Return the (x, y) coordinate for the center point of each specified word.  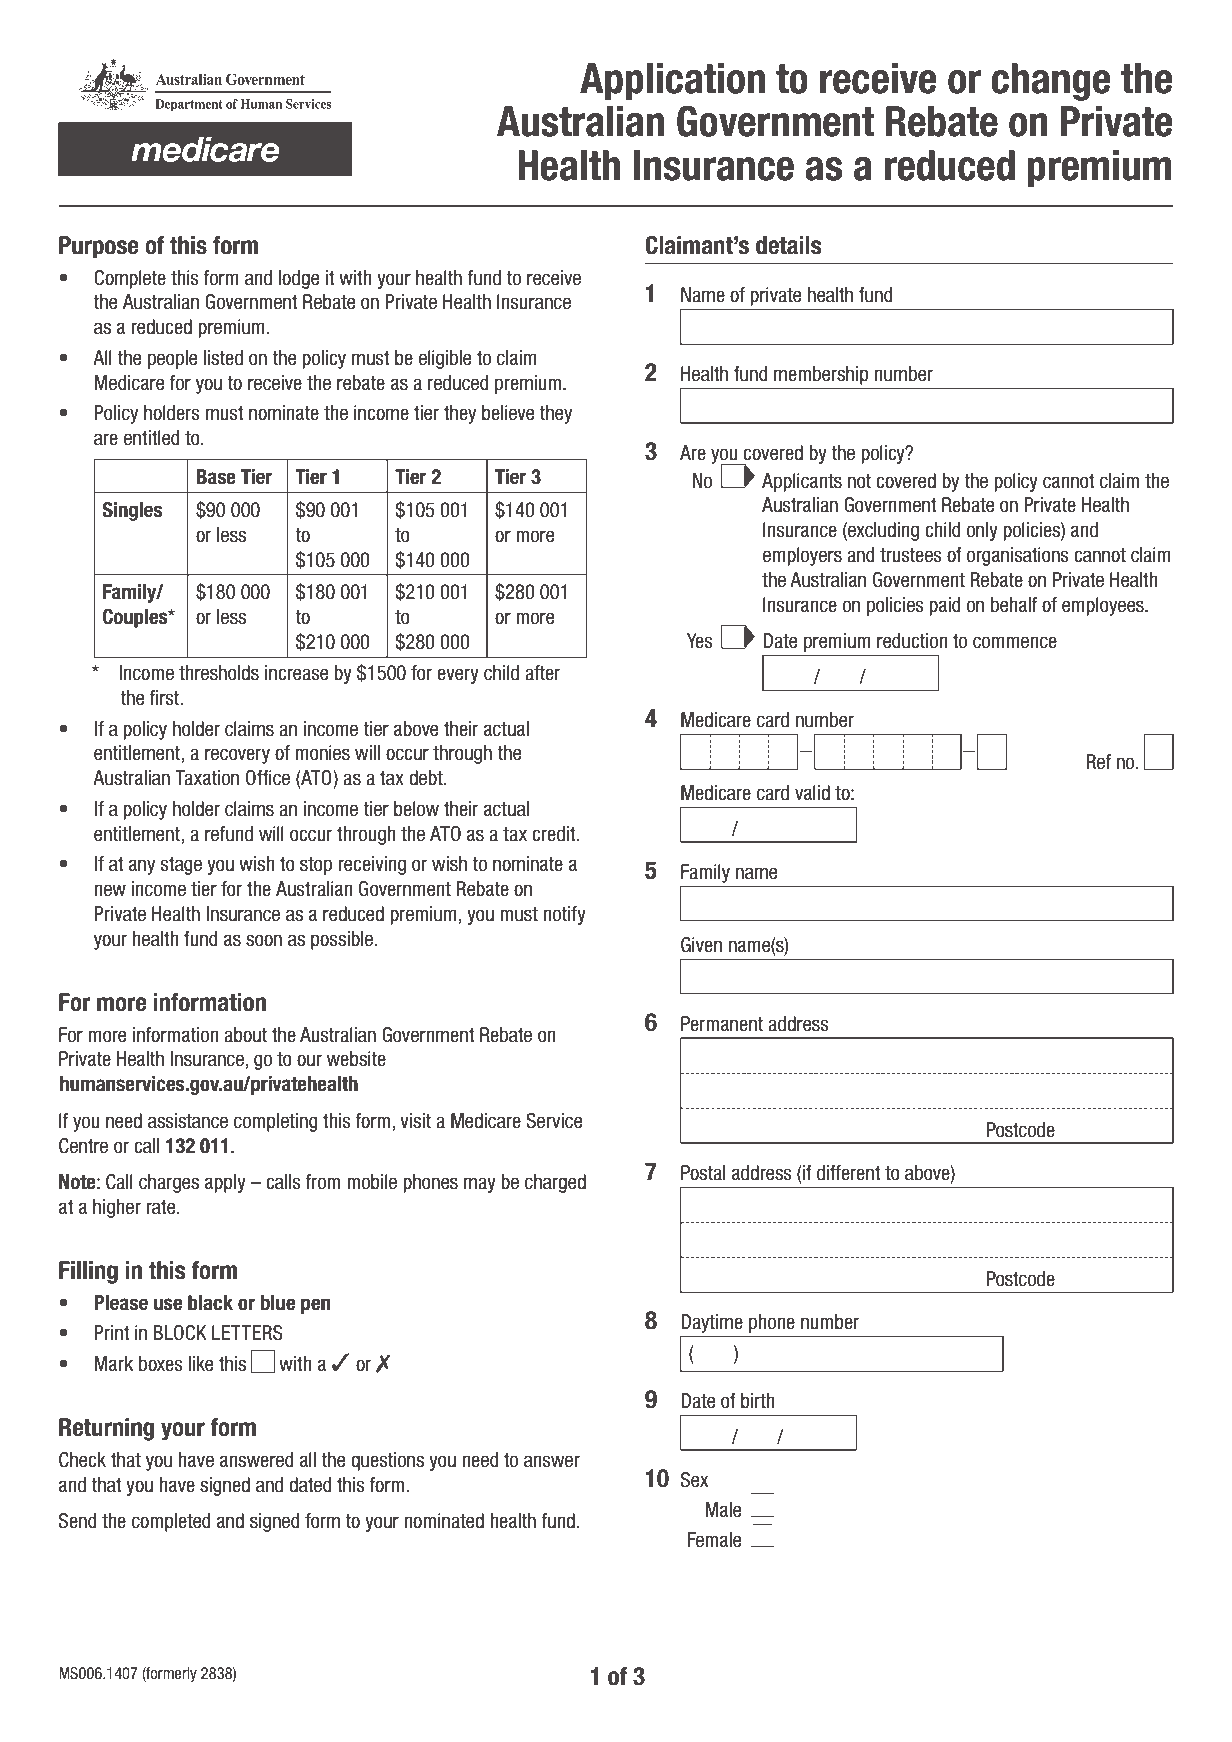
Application (672, 82)
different (849, 1173)
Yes (700, 641)
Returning (106, 1429)
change (1050, 82)
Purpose (99, 247)
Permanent (722, 1024)
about (245, 1035)
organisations (1018, 556)
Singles (132, 511)
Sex (694, 1480)
